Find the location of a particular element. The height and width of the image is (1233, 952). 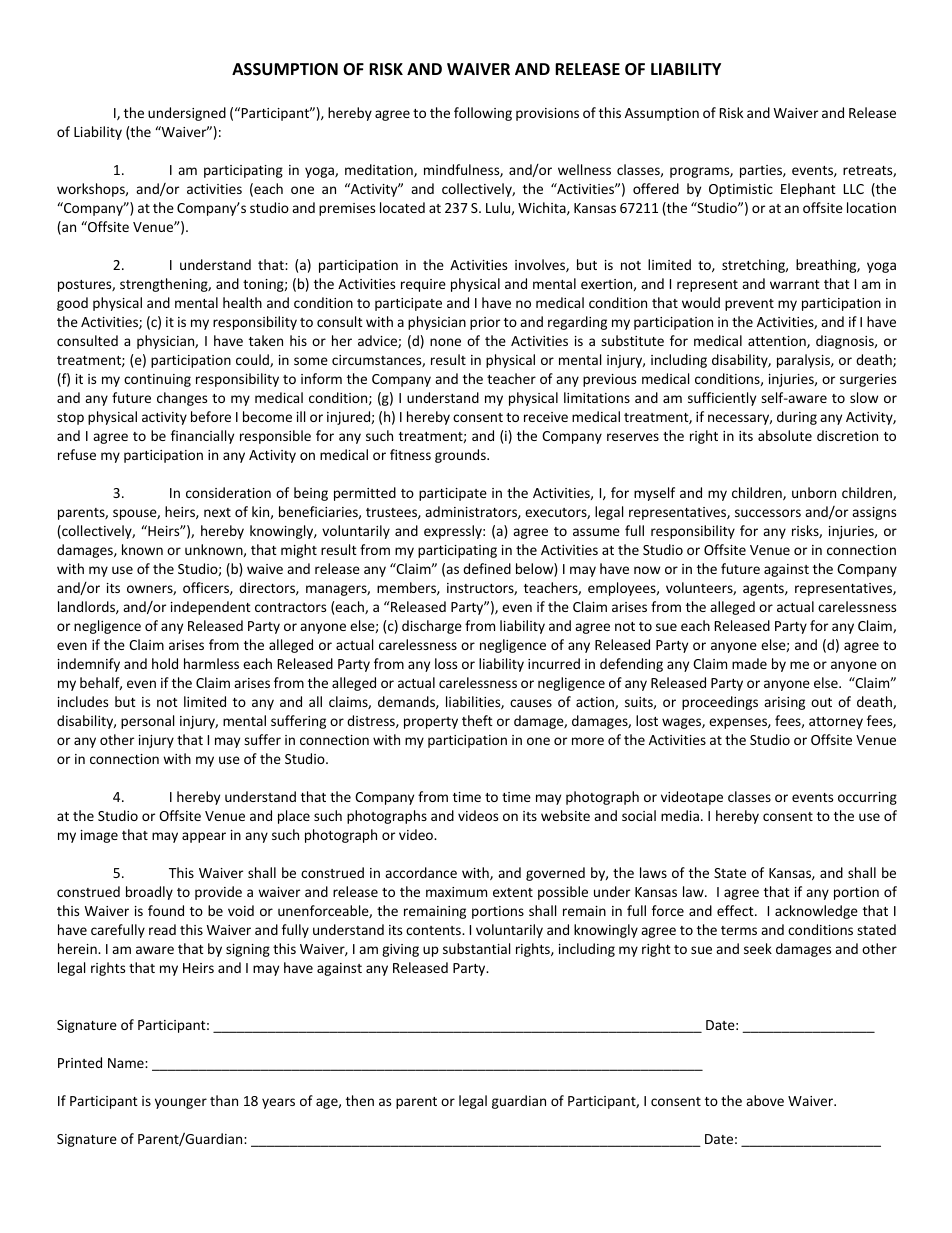

Optimistic is located at coordinates (741, 190).
